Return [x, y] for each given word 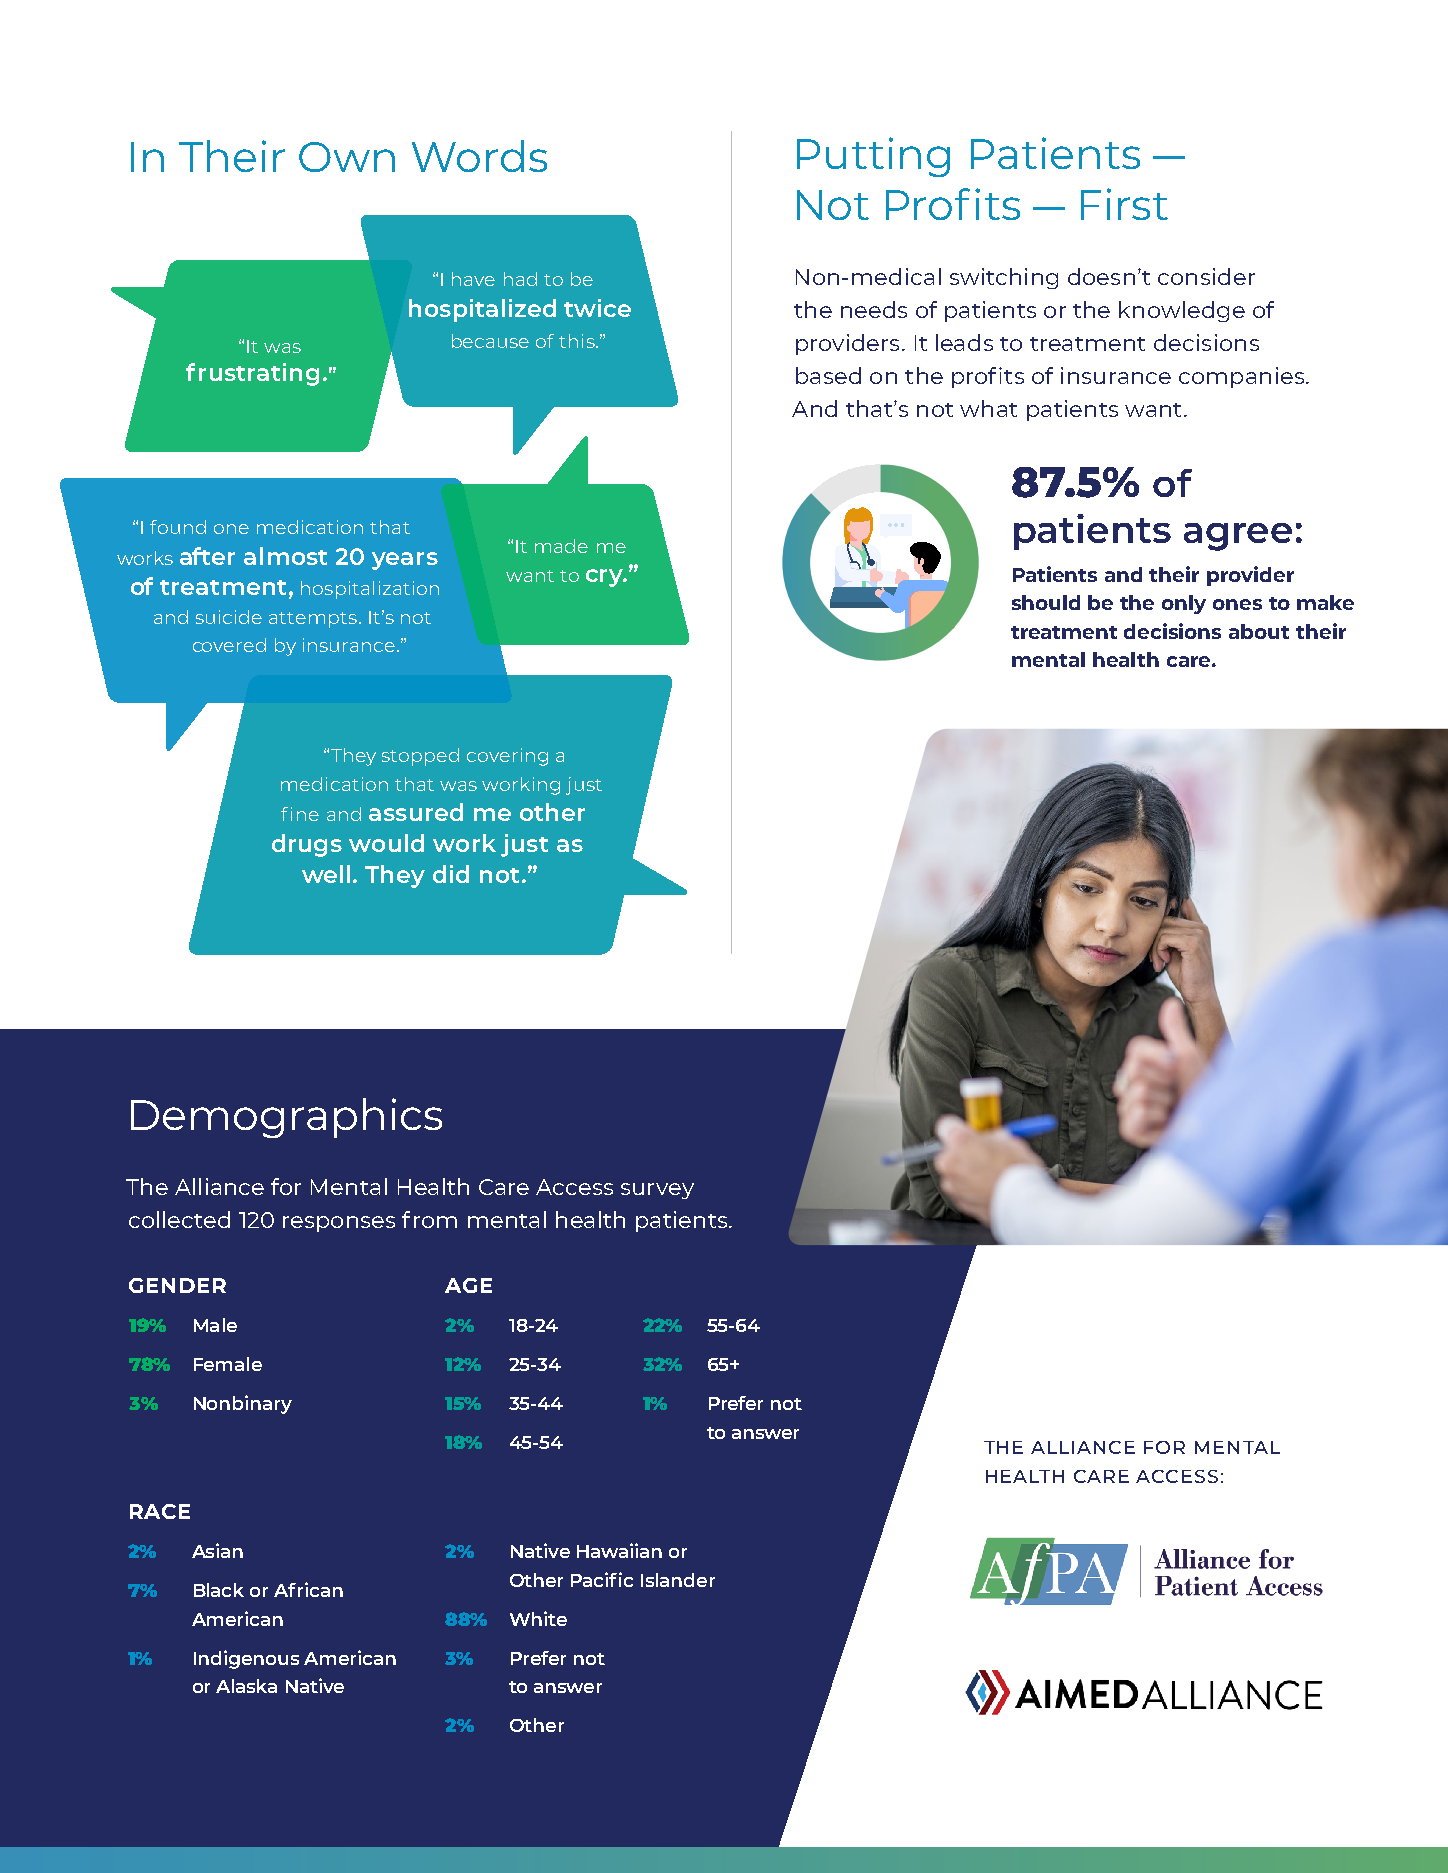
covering [507, 757]
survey [657, 1191]
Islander [678, 1580]
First [1124, 204]
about [1259, 631]
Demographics [286, 1118]
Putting [873, 157]
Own [347, 157]
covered [229, 645]
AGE [468, 1285]
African [308, 1589]
